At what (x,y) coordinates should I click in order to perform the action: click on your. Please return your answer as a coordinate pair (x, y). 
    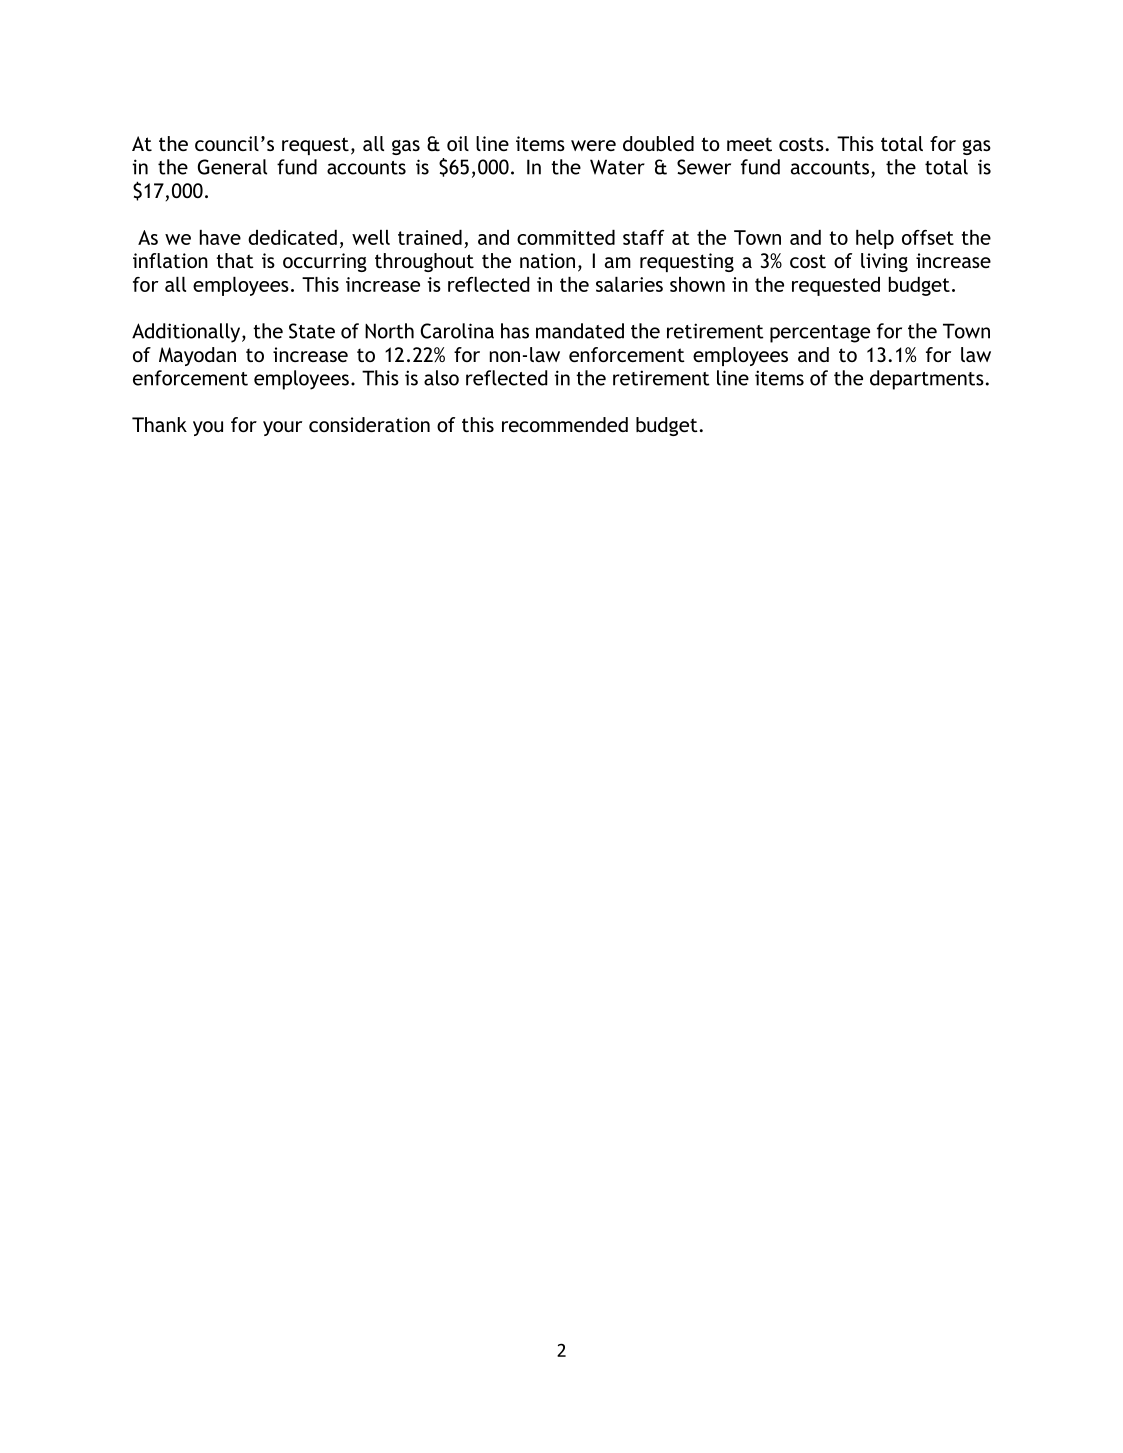
    Looking at the image, I should click on (282, 428).
